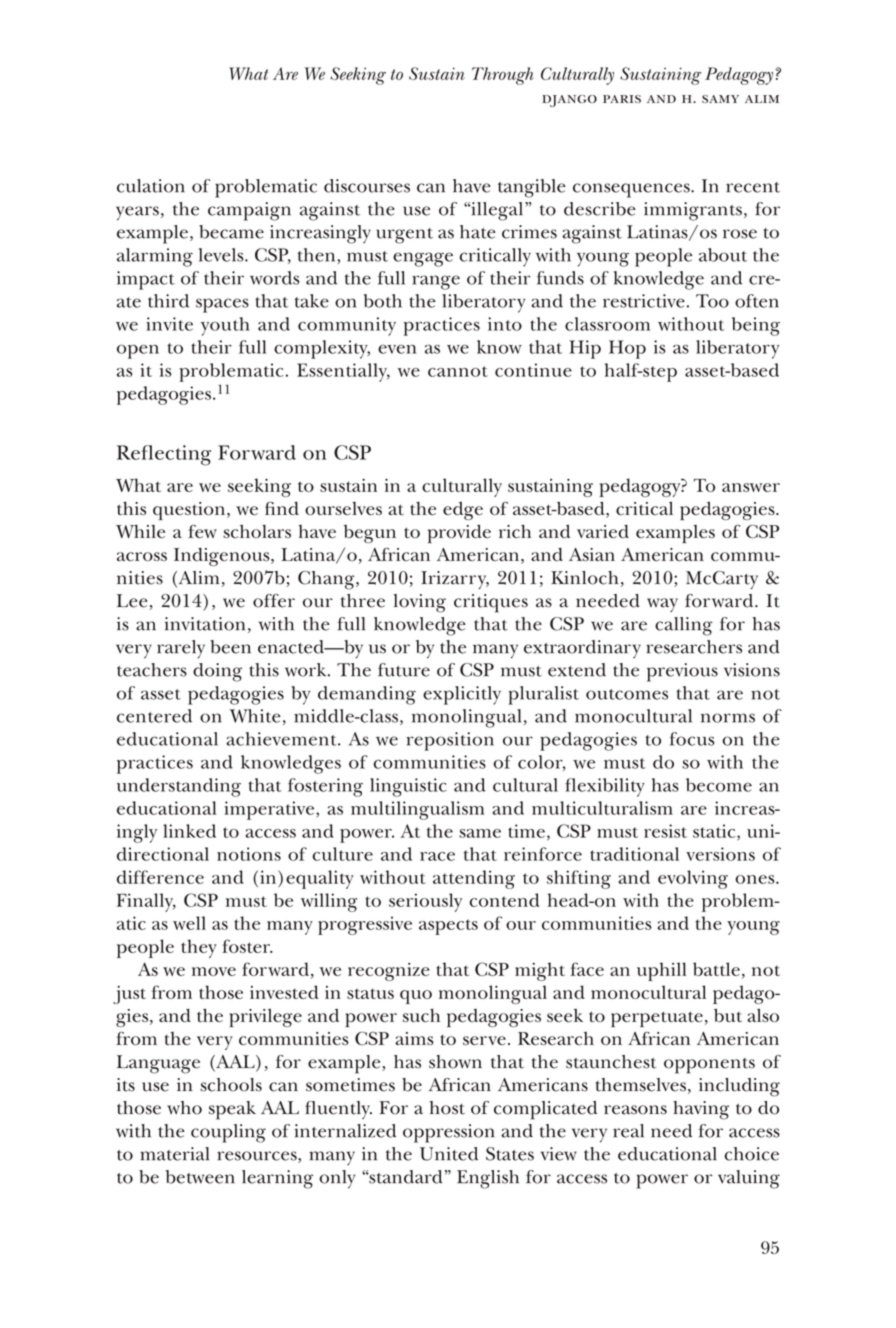  Describe the element at coordinates (174, 1154) in the screenshot. I see `material` at that location.
